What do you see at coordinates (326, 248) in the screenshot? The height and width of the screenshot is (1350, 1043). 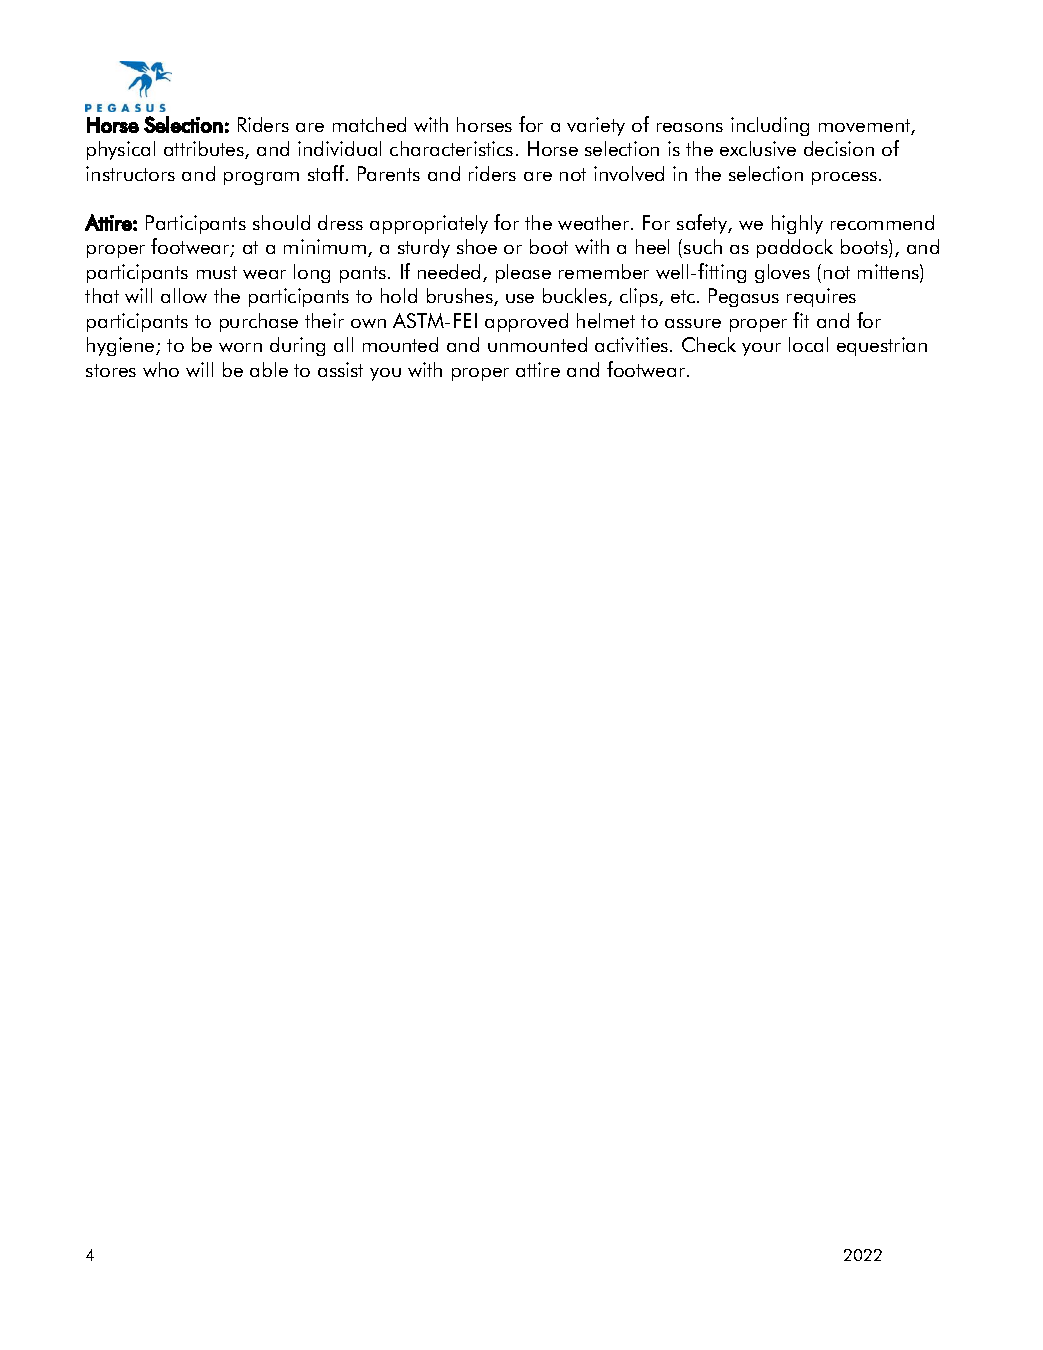 I see `minimum` at bounding box center [326, 248].
